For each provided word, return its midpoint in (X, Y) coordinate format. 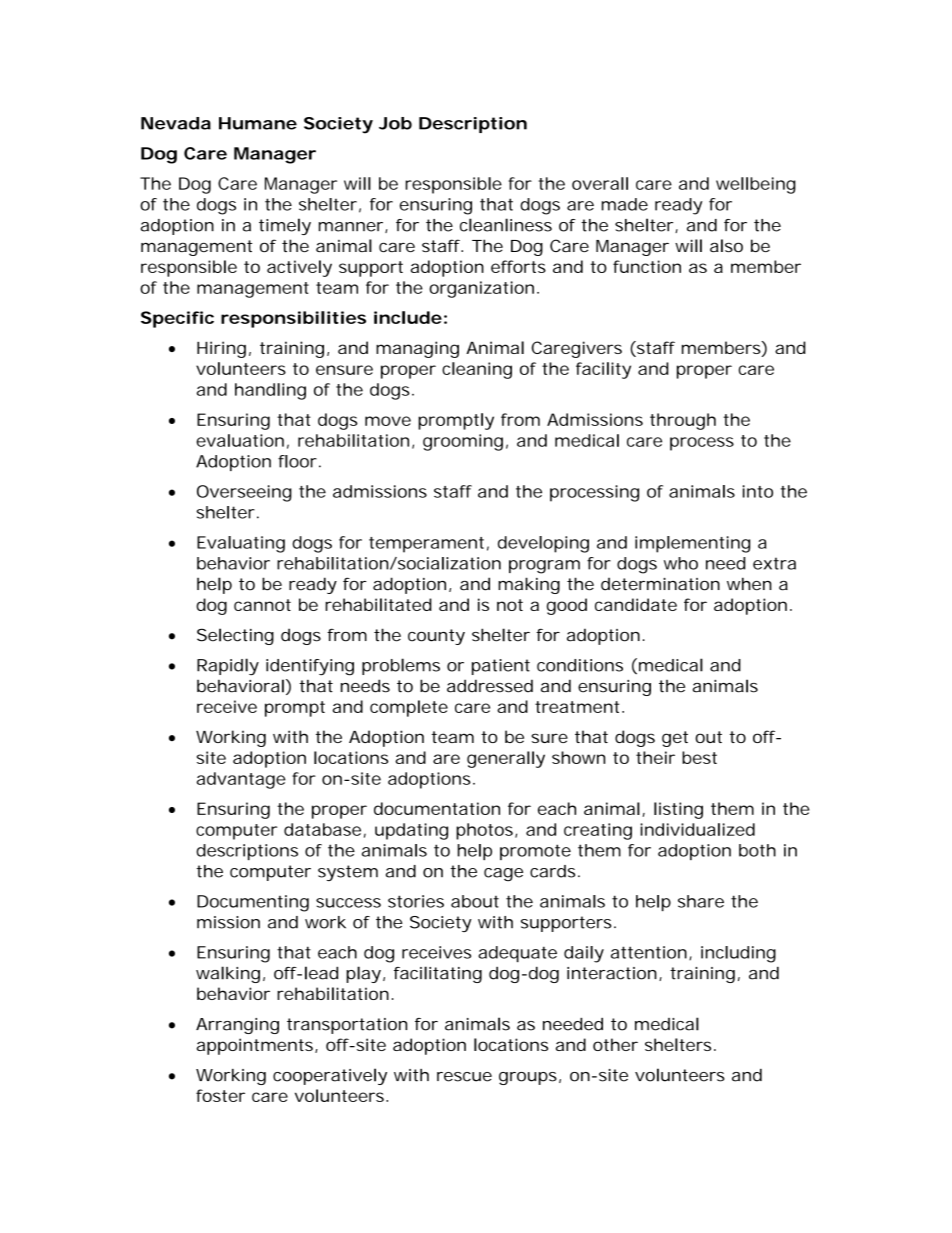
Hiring (221, 349)
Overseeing (244, 493)
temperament (429, 545)
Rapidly (228, 667)
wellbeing (756, 185)
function (647, 266)
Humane (258, 123)
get (675, 739)
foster (220, 1095)
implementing (692, 544)
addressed (490, 686)
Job (395, 123)
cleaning (477, 370)
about (475, 901)
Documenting (253, 903)
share (701, 901)
